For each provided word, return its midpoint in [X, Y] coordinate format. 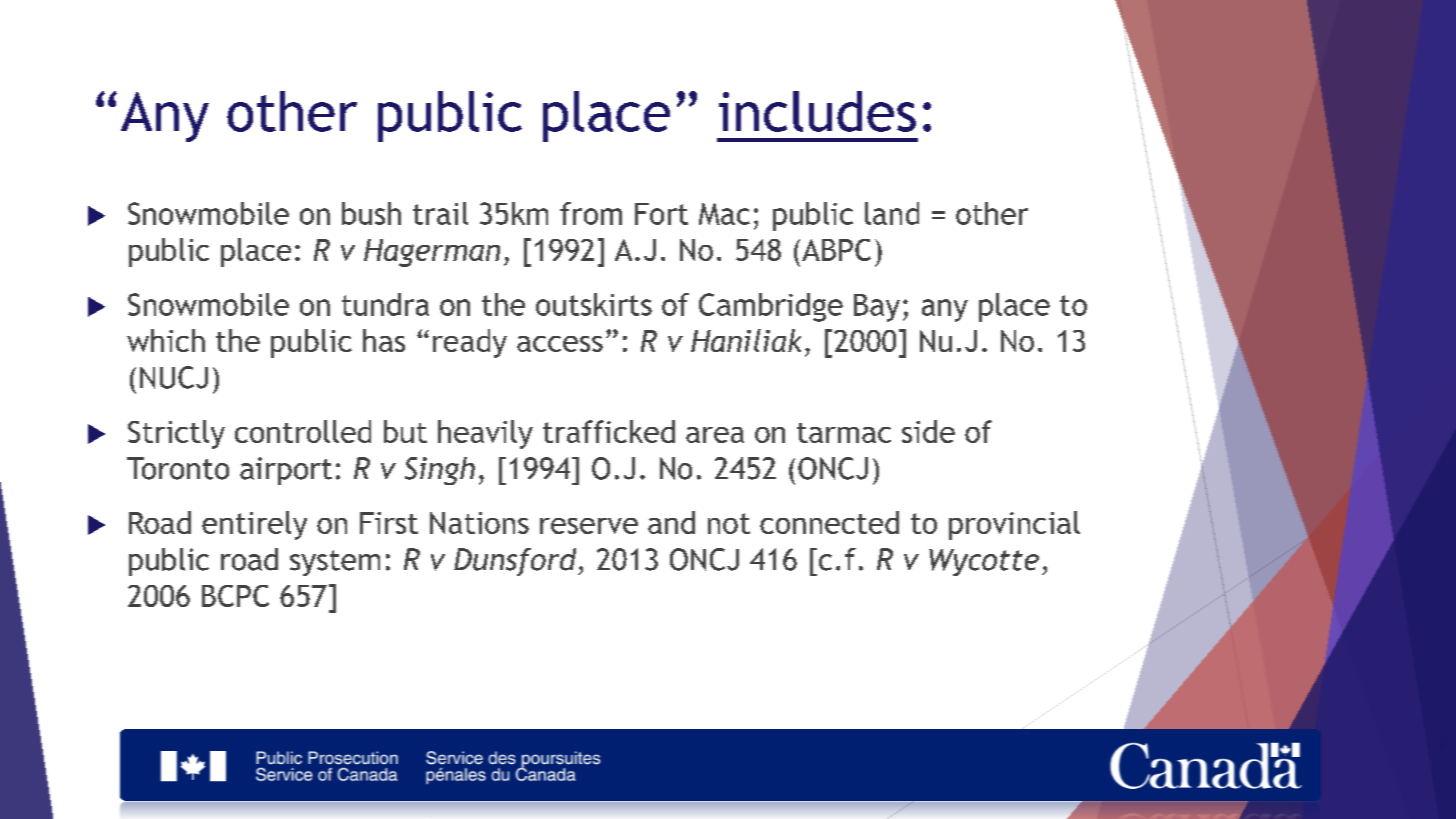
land [892, 213]
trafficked [609, 431]
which [166, 340]
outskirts [594, 304]
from [591, 213]
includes [817, 111]
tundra [385, 304]
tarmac [844, 433]
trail [440, 213]
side [928, 431]
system [335, 563]
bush [371, 213]
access [560, 344]
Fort [661, 214]
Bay [877, 308]
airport [286, 471]
